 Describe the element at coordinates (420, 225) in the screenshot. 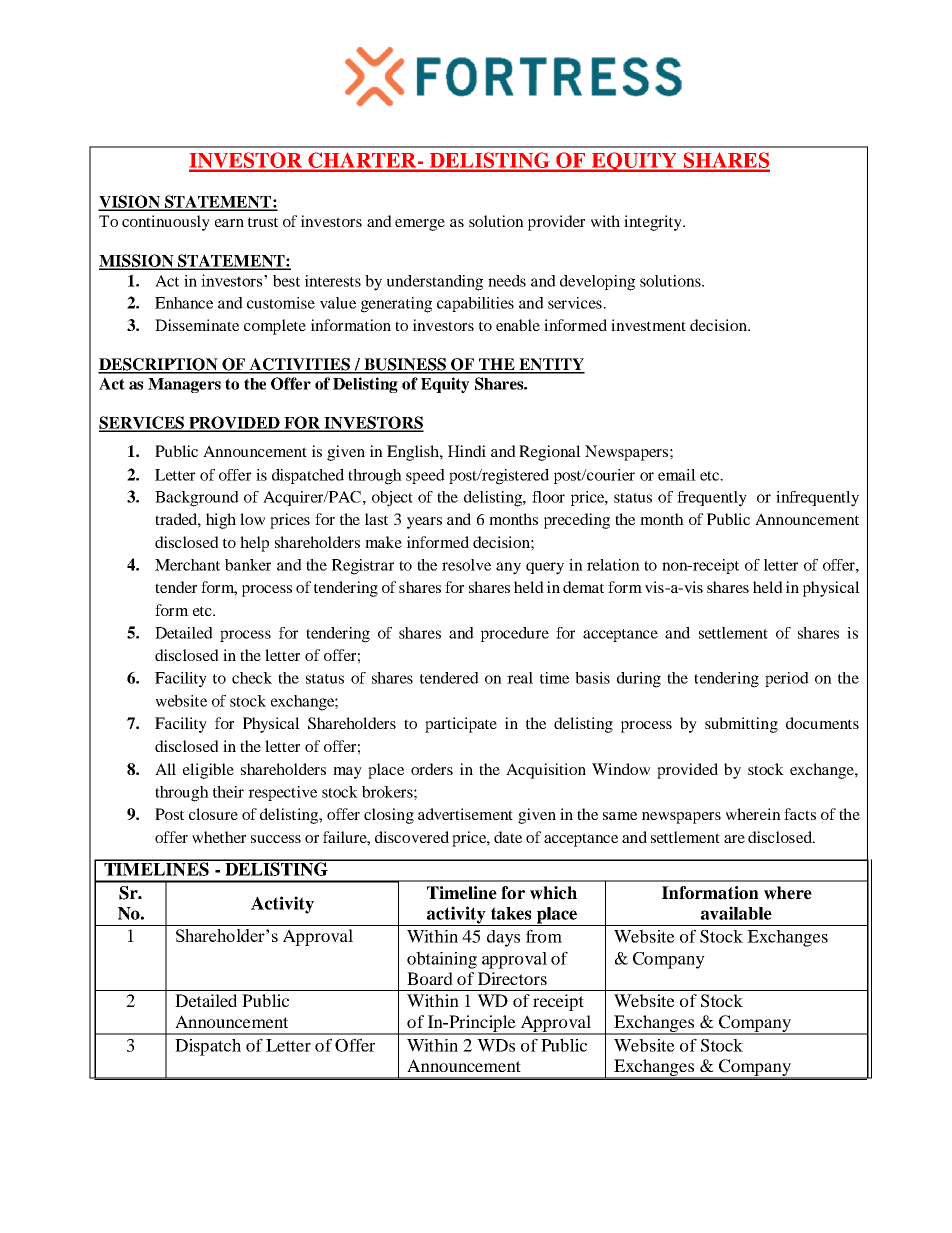

I see `emerge` at that location.
